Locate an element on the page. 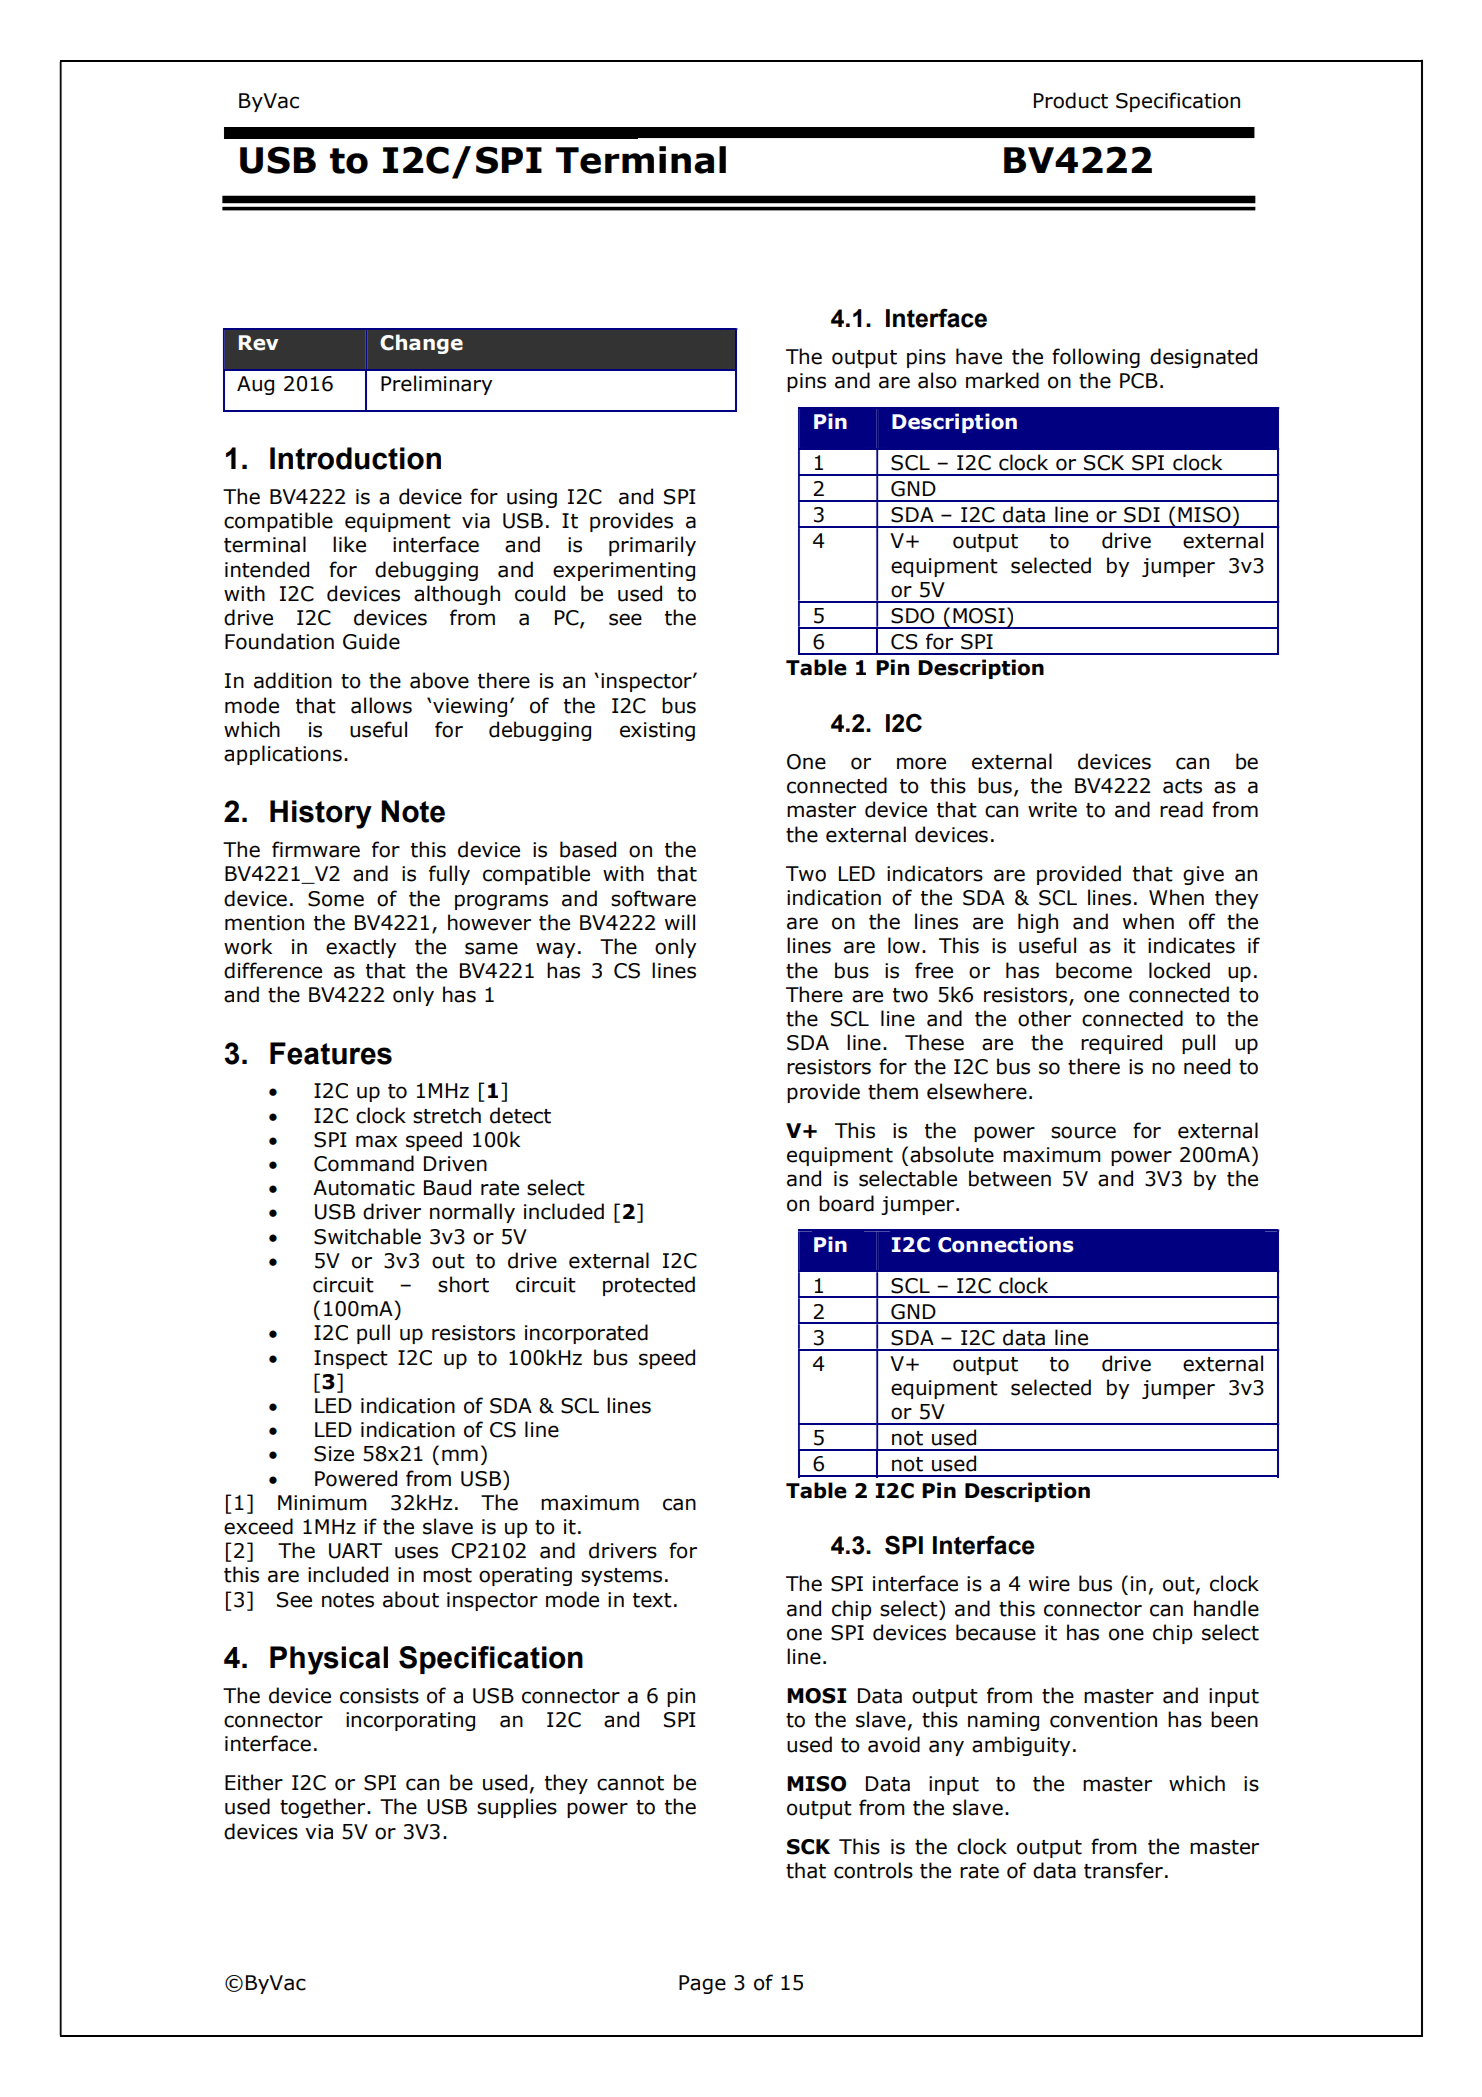 This page has width=1482, height=2097. text is located at coordinates (652, 1600).
